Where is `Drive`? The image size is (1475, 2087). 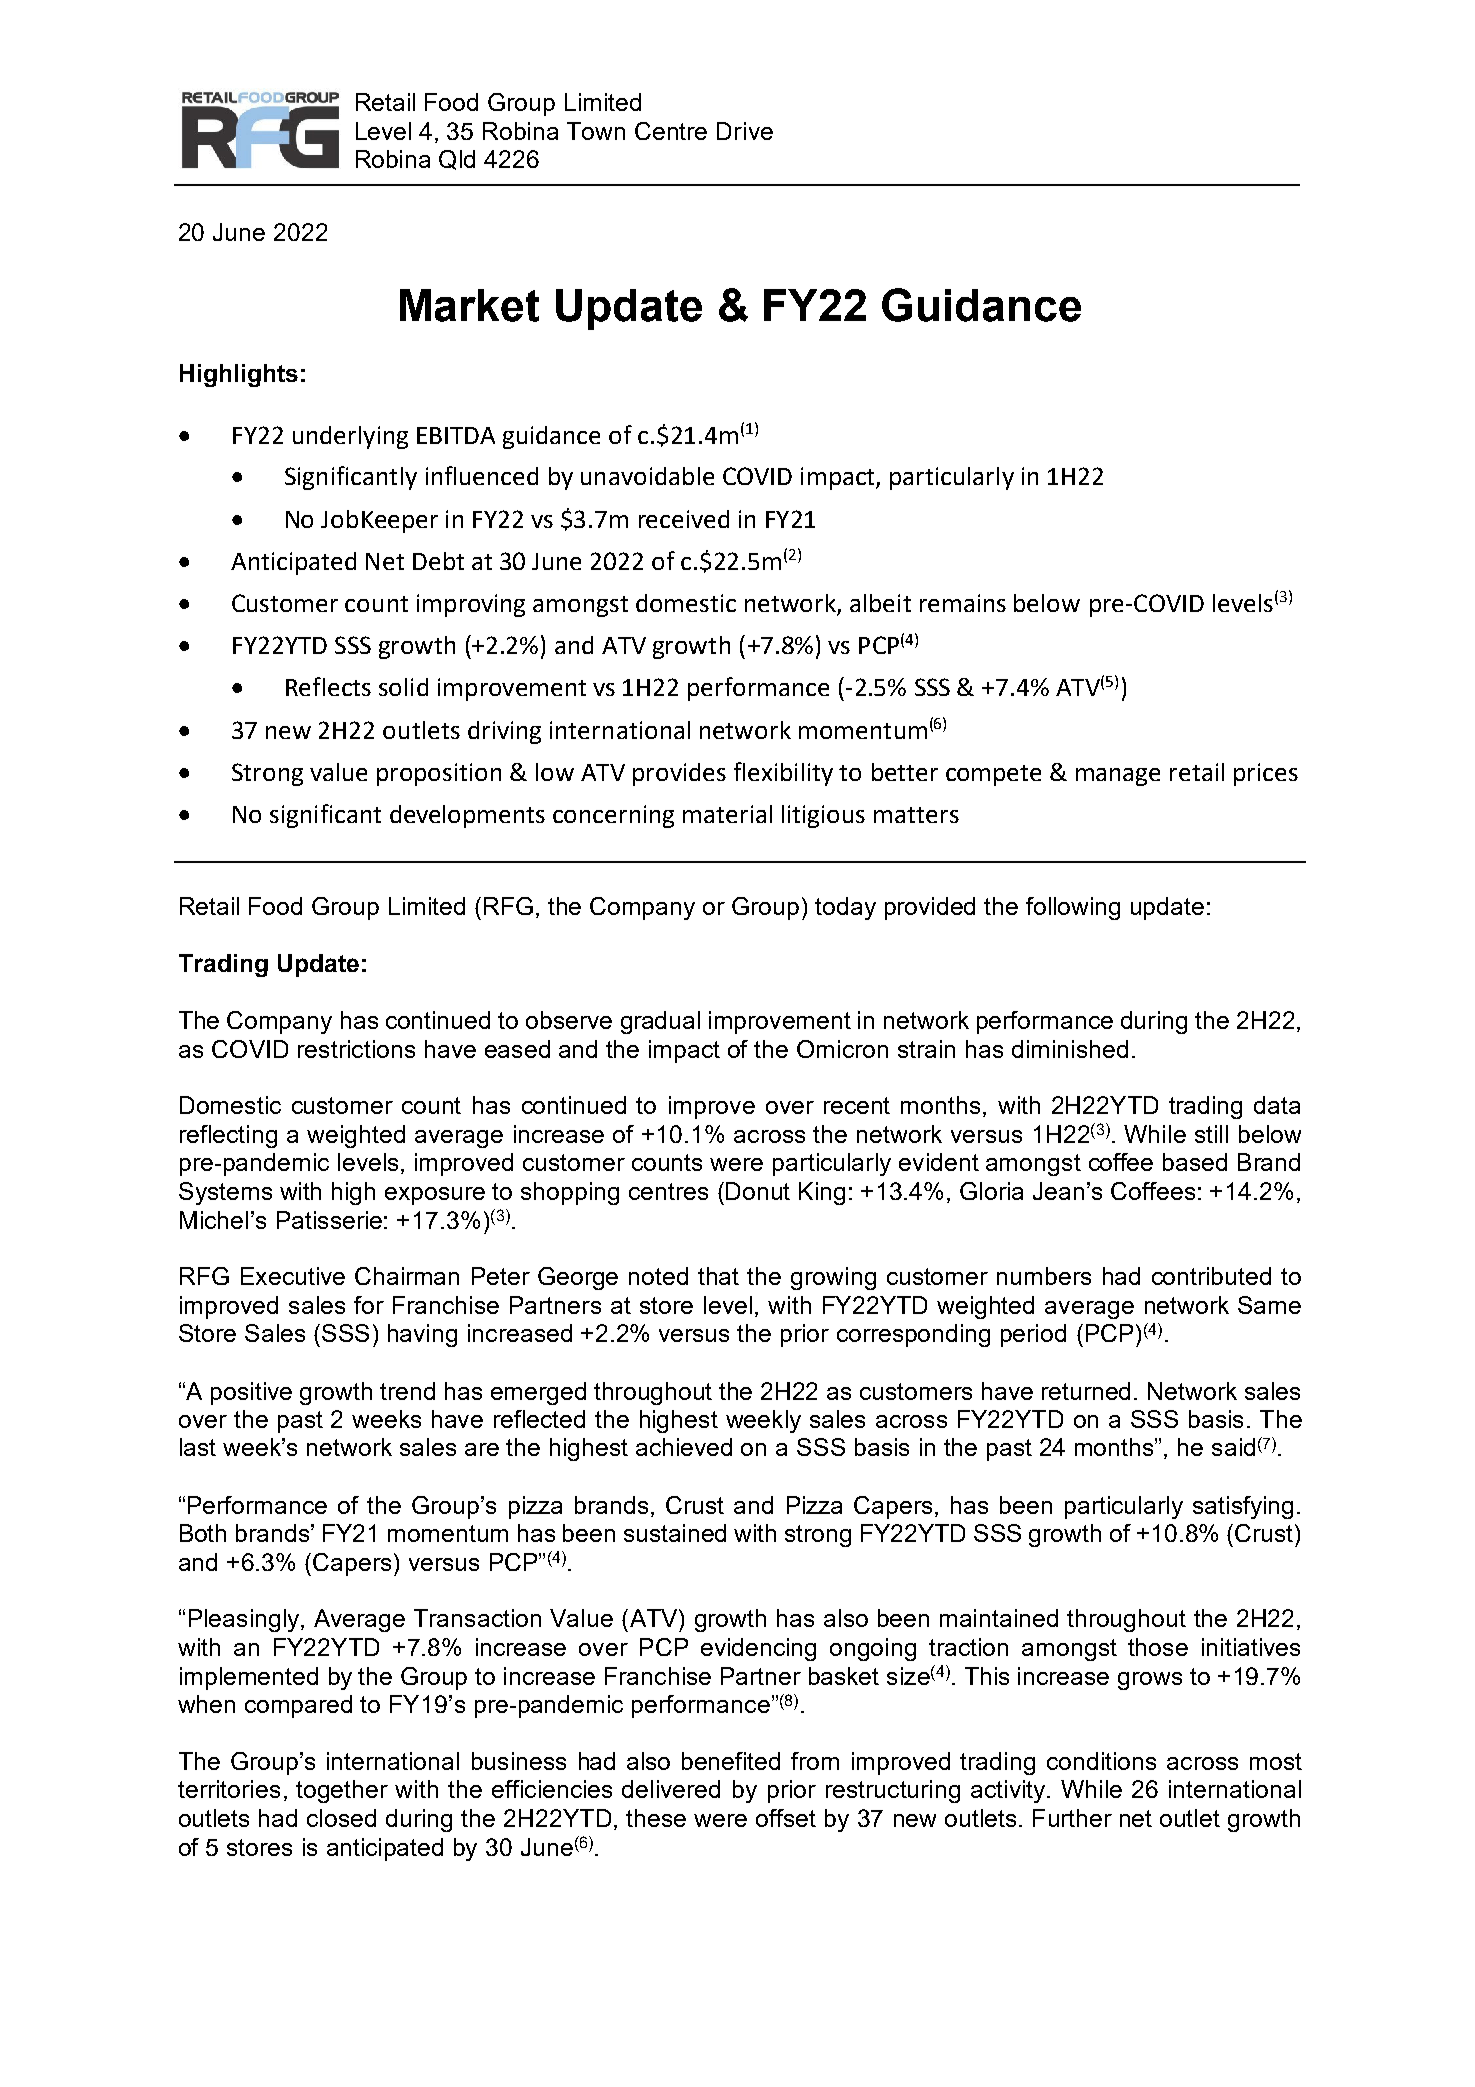 Drive is located at coordinates (745, 131).
